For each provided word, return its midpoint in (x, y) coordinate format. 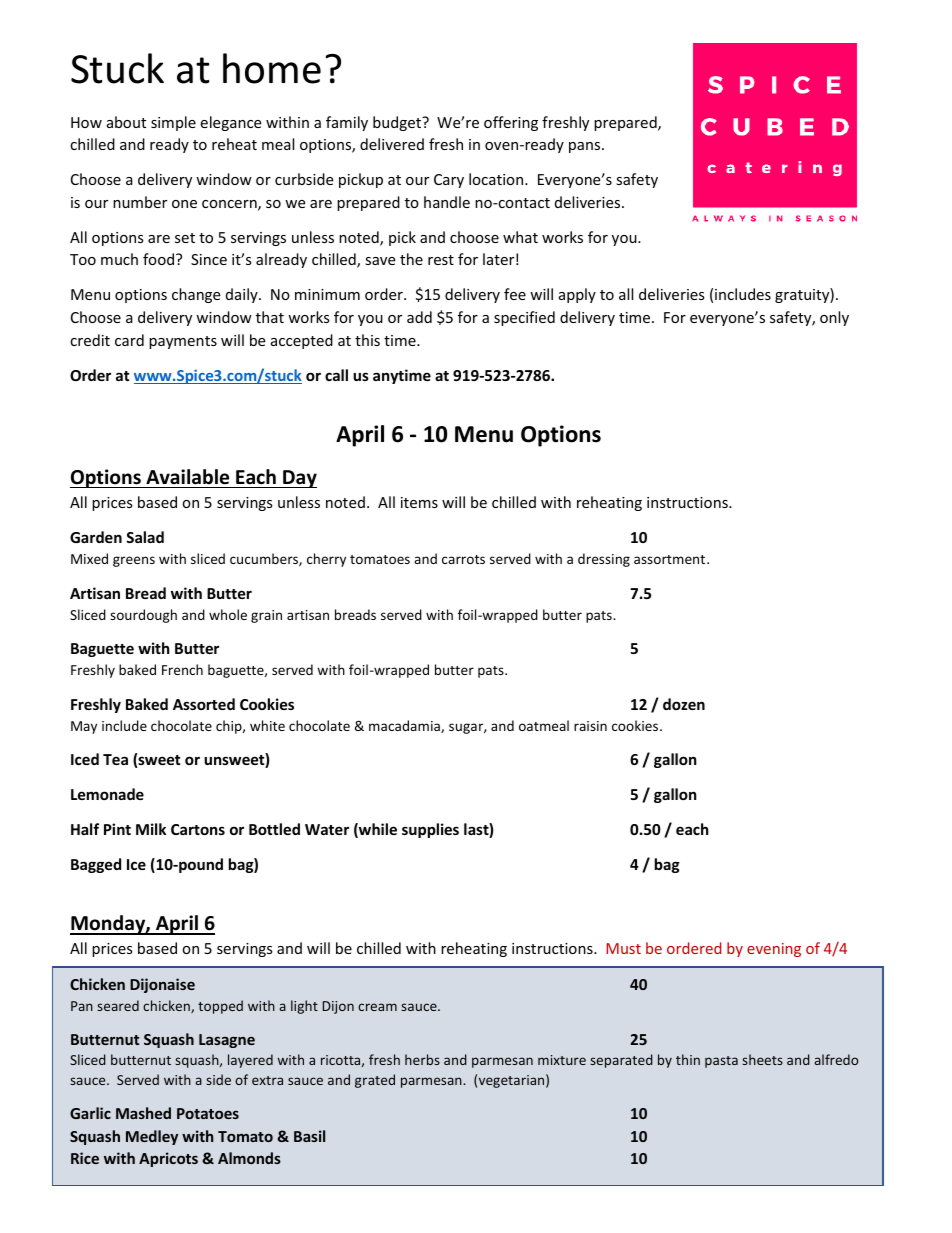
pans (586, 147)
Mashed (143, 1113)
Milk (151, 829)
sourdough (143, 616)
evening (774, 950)
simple (173, 123)
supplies (430, 830)
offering (511, 123)
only (834, 318)
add (419, 317)
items (419, 502)
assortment (671, 559)
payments (183, 342)
